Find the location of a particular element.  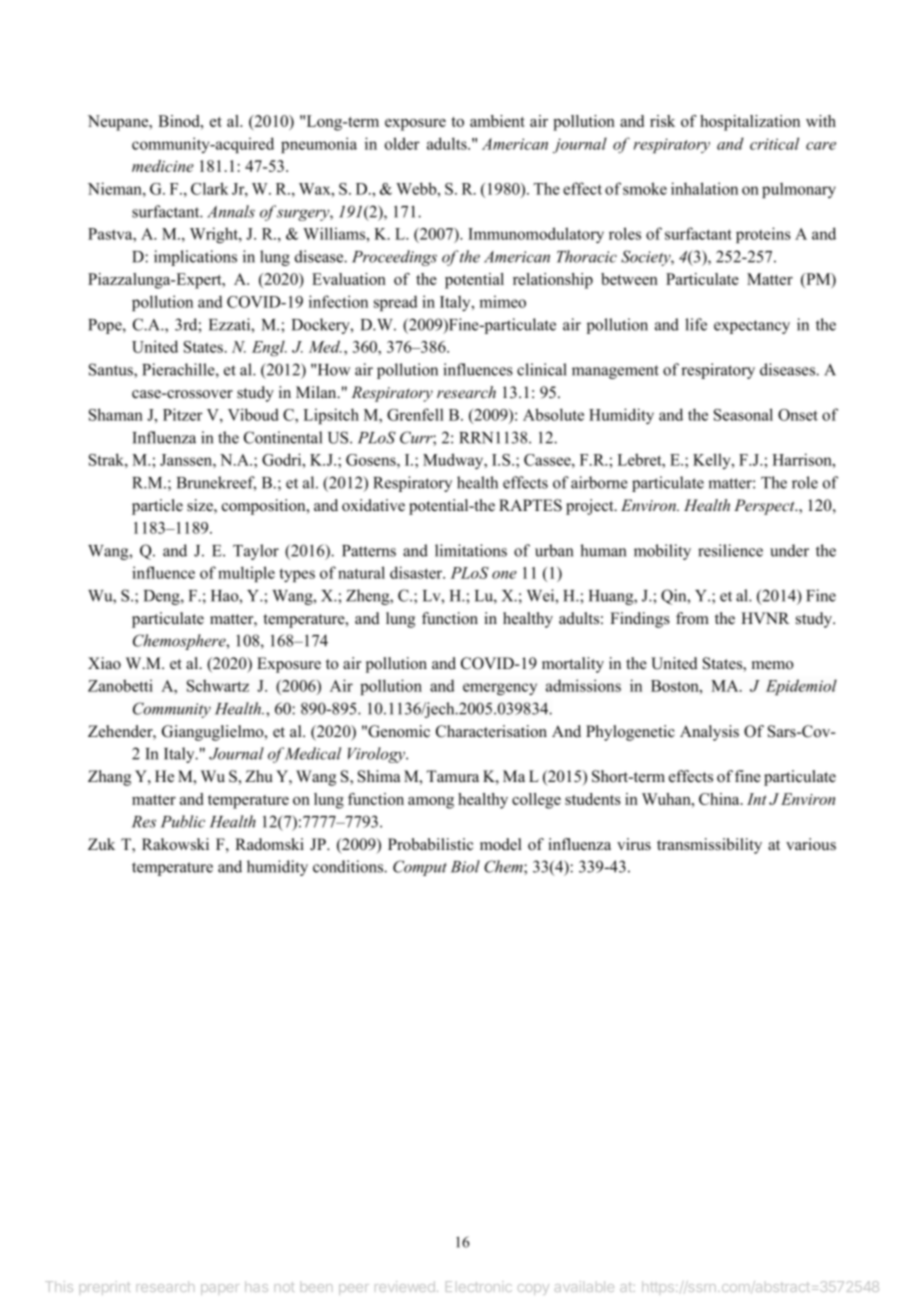

limitations is located at coordinates (471, 550).
